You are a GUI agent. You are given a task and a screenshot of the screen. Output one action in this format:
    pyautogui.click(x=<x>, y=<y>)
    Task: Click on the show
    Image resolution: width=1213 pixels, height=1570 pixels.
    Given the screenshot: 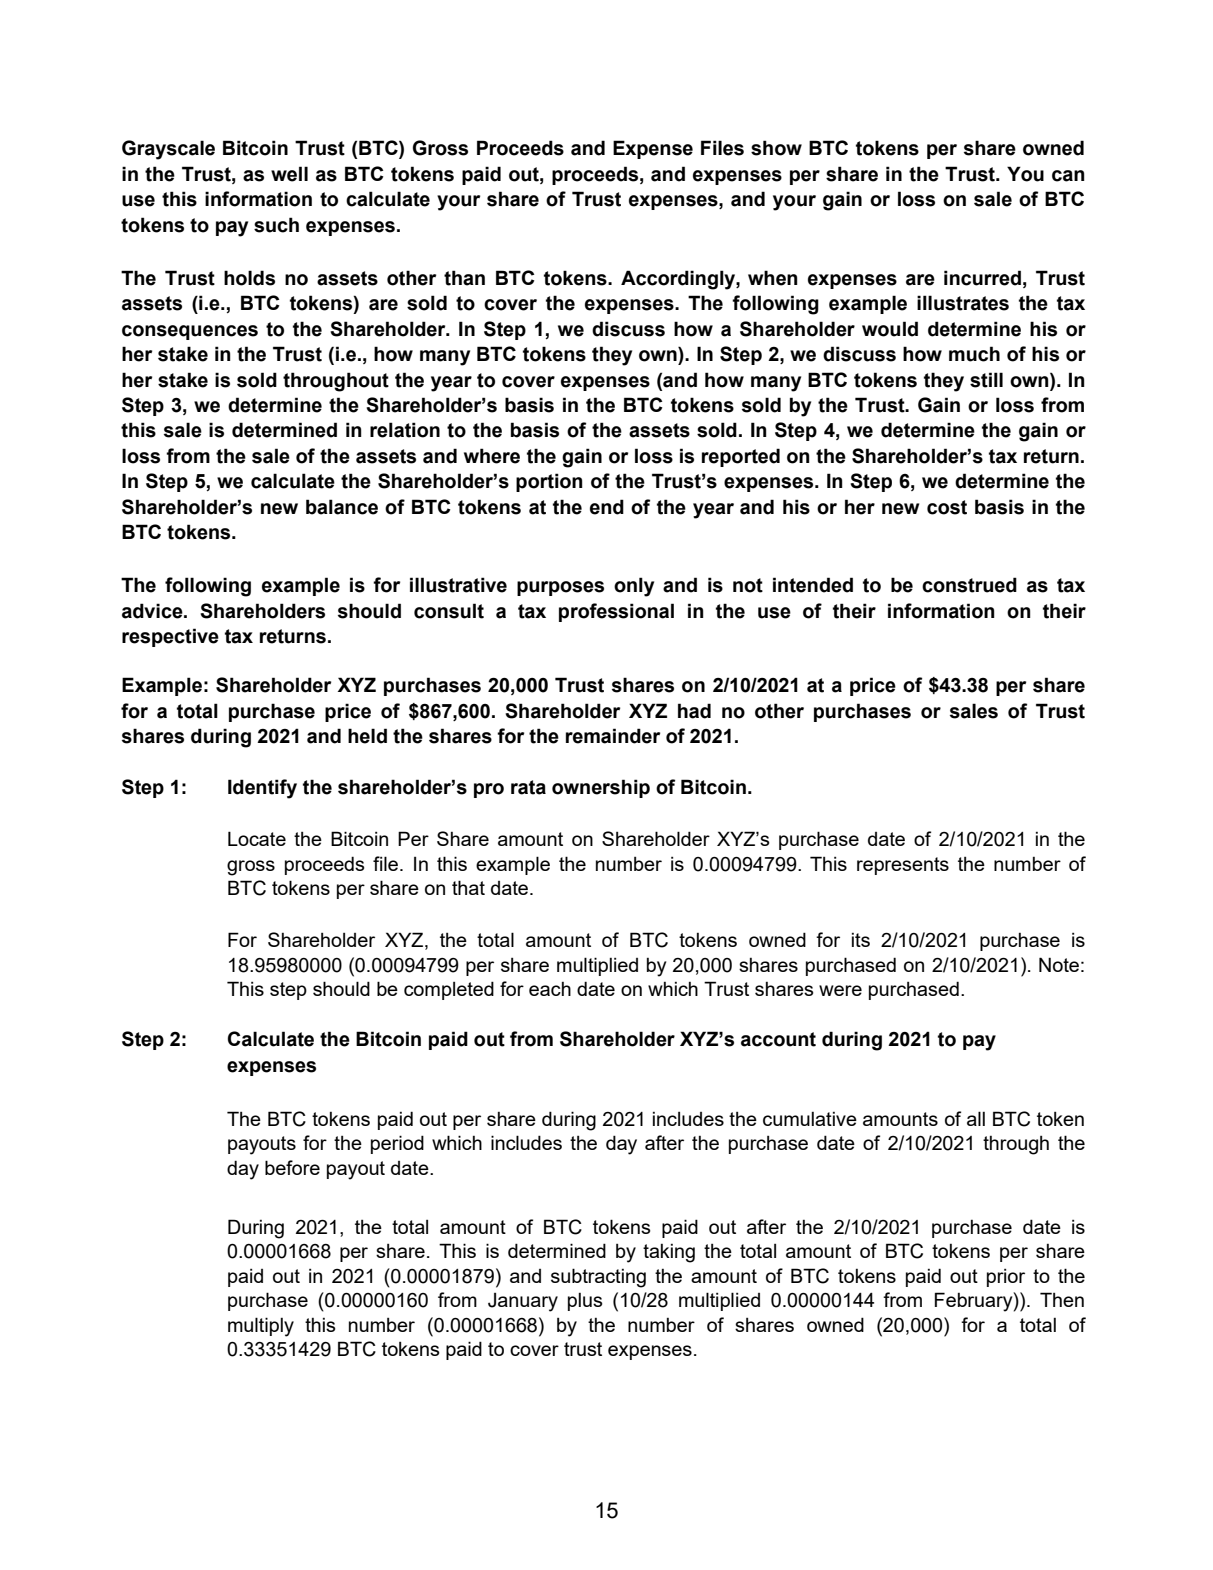 What is the action you would take?
    pyautogui.click(x=776, y=148)
